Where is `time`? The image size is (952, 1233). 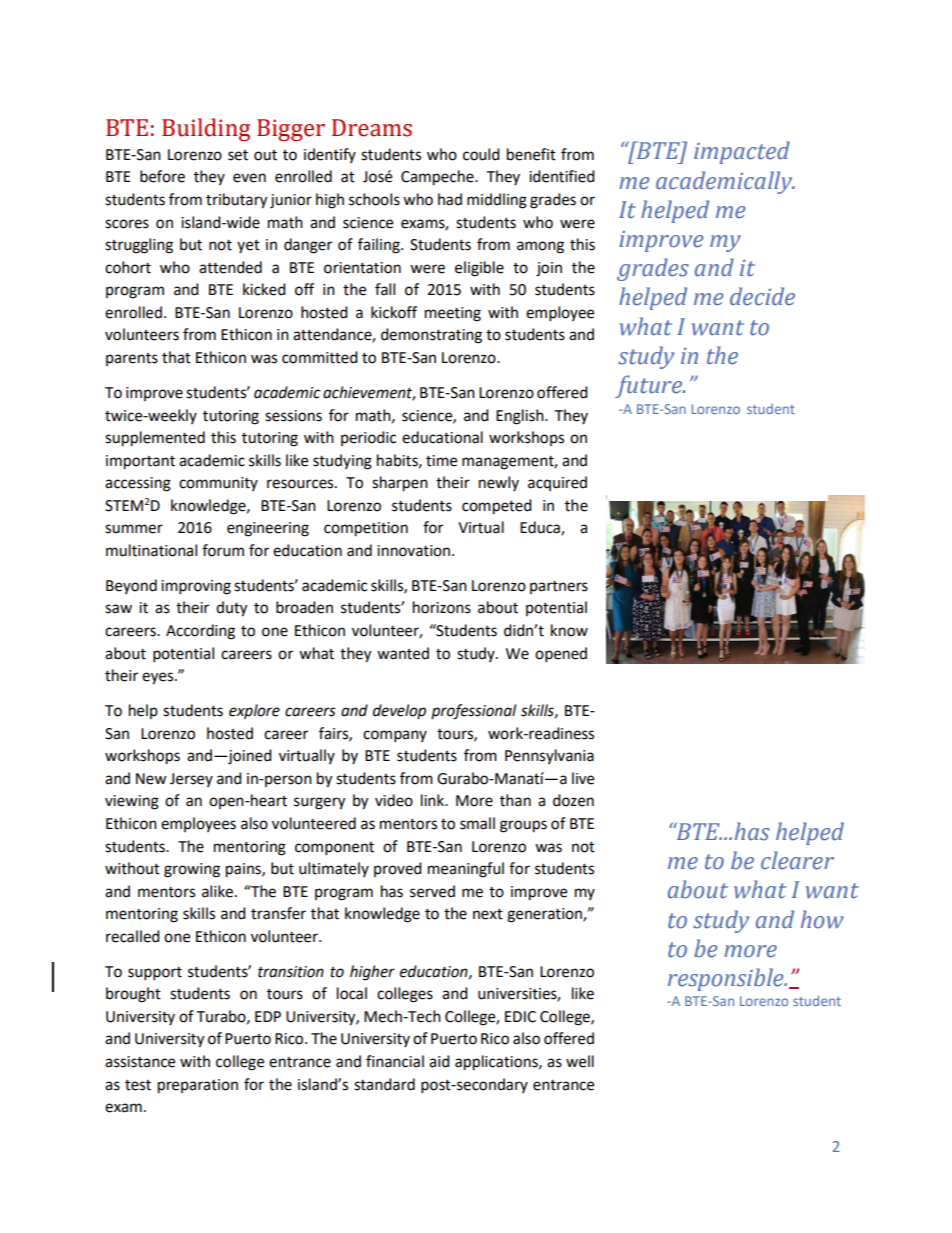 time is located at coordinates (441, 461).
